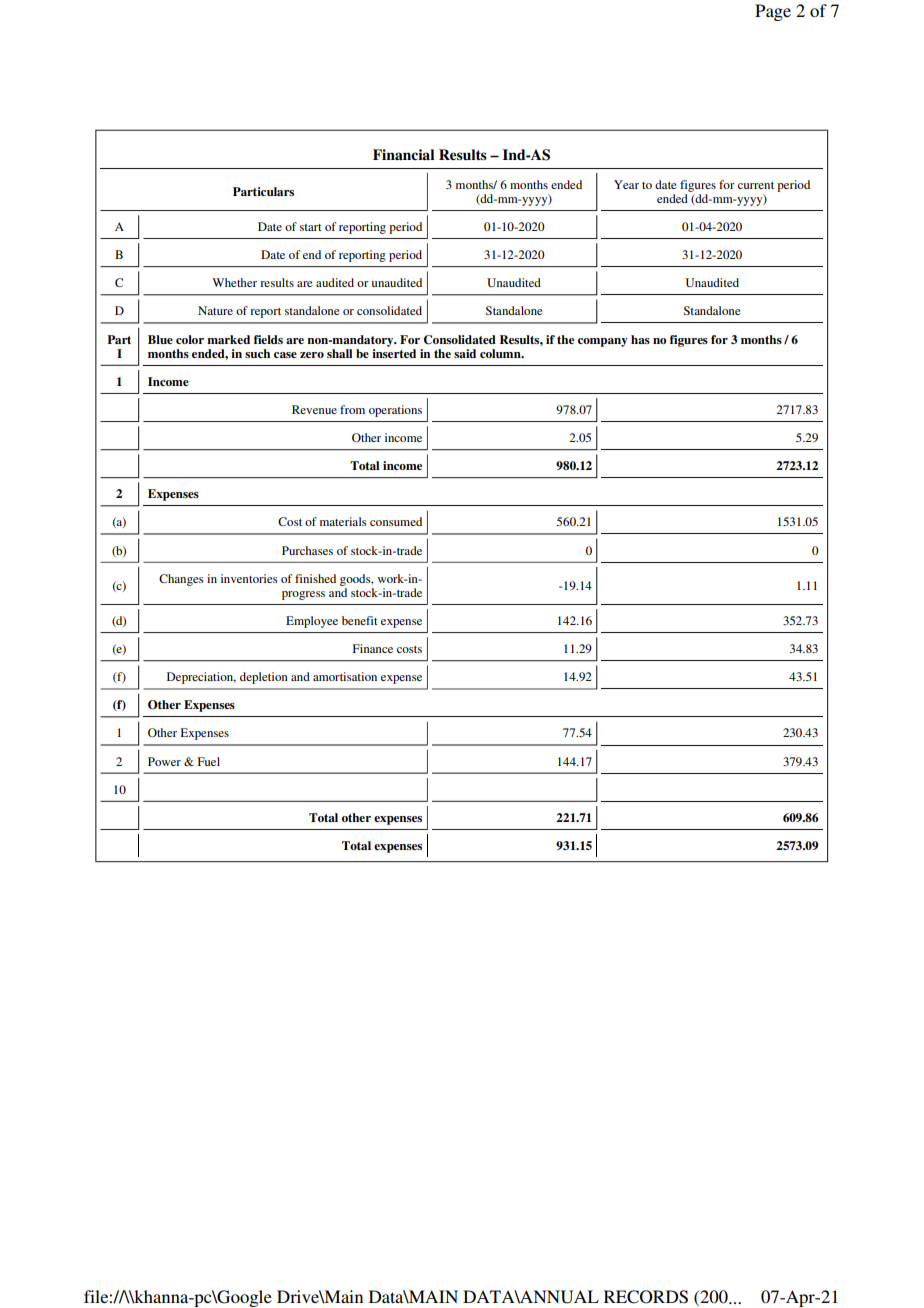 The height and width of the screenshot is (1308, 924). What do you see at coordinates (465, 353) in the screenshot?
I see `said` at bounding box center [465, 353].
